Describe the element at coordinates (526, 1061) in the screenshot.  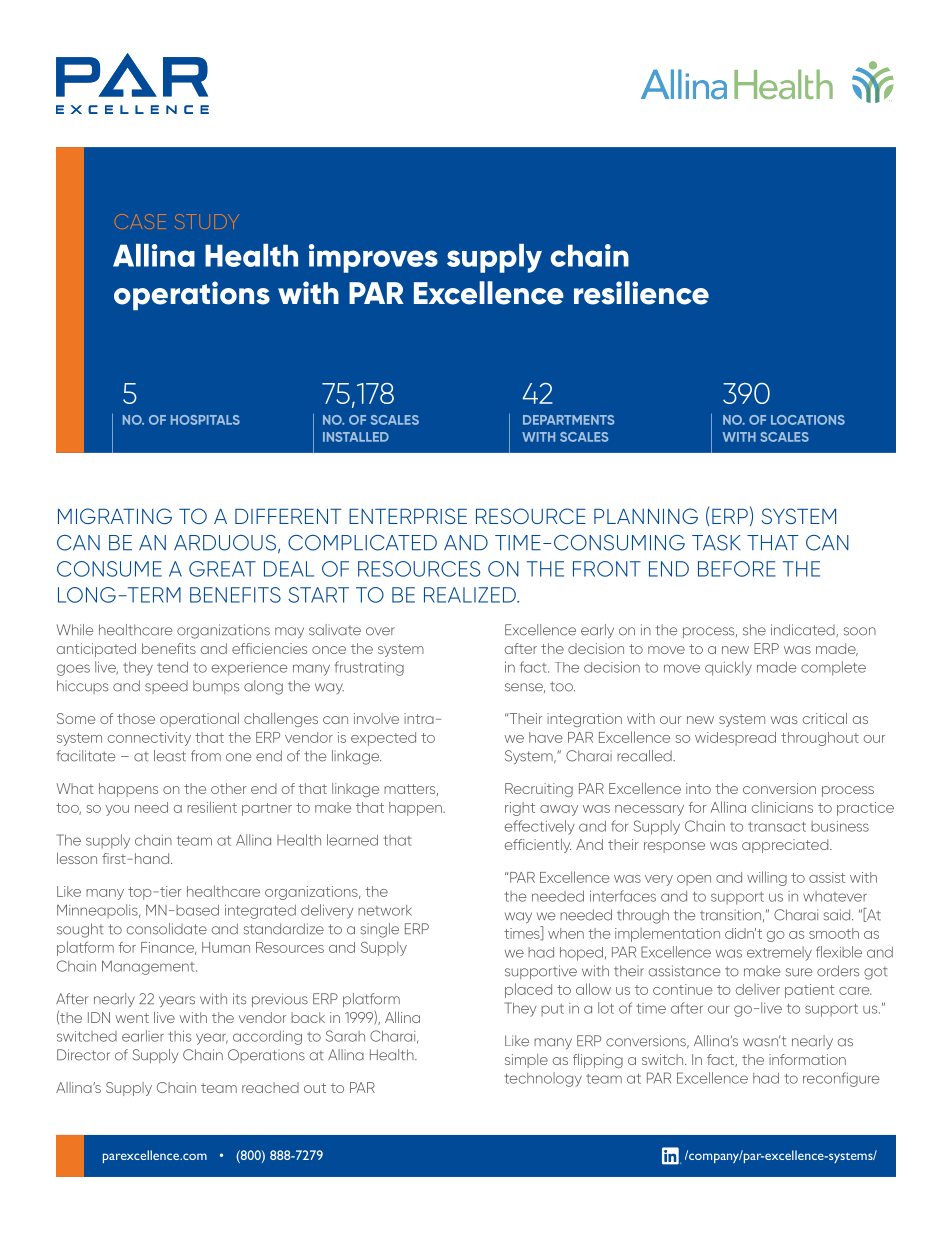
I see `simple` at that location.
